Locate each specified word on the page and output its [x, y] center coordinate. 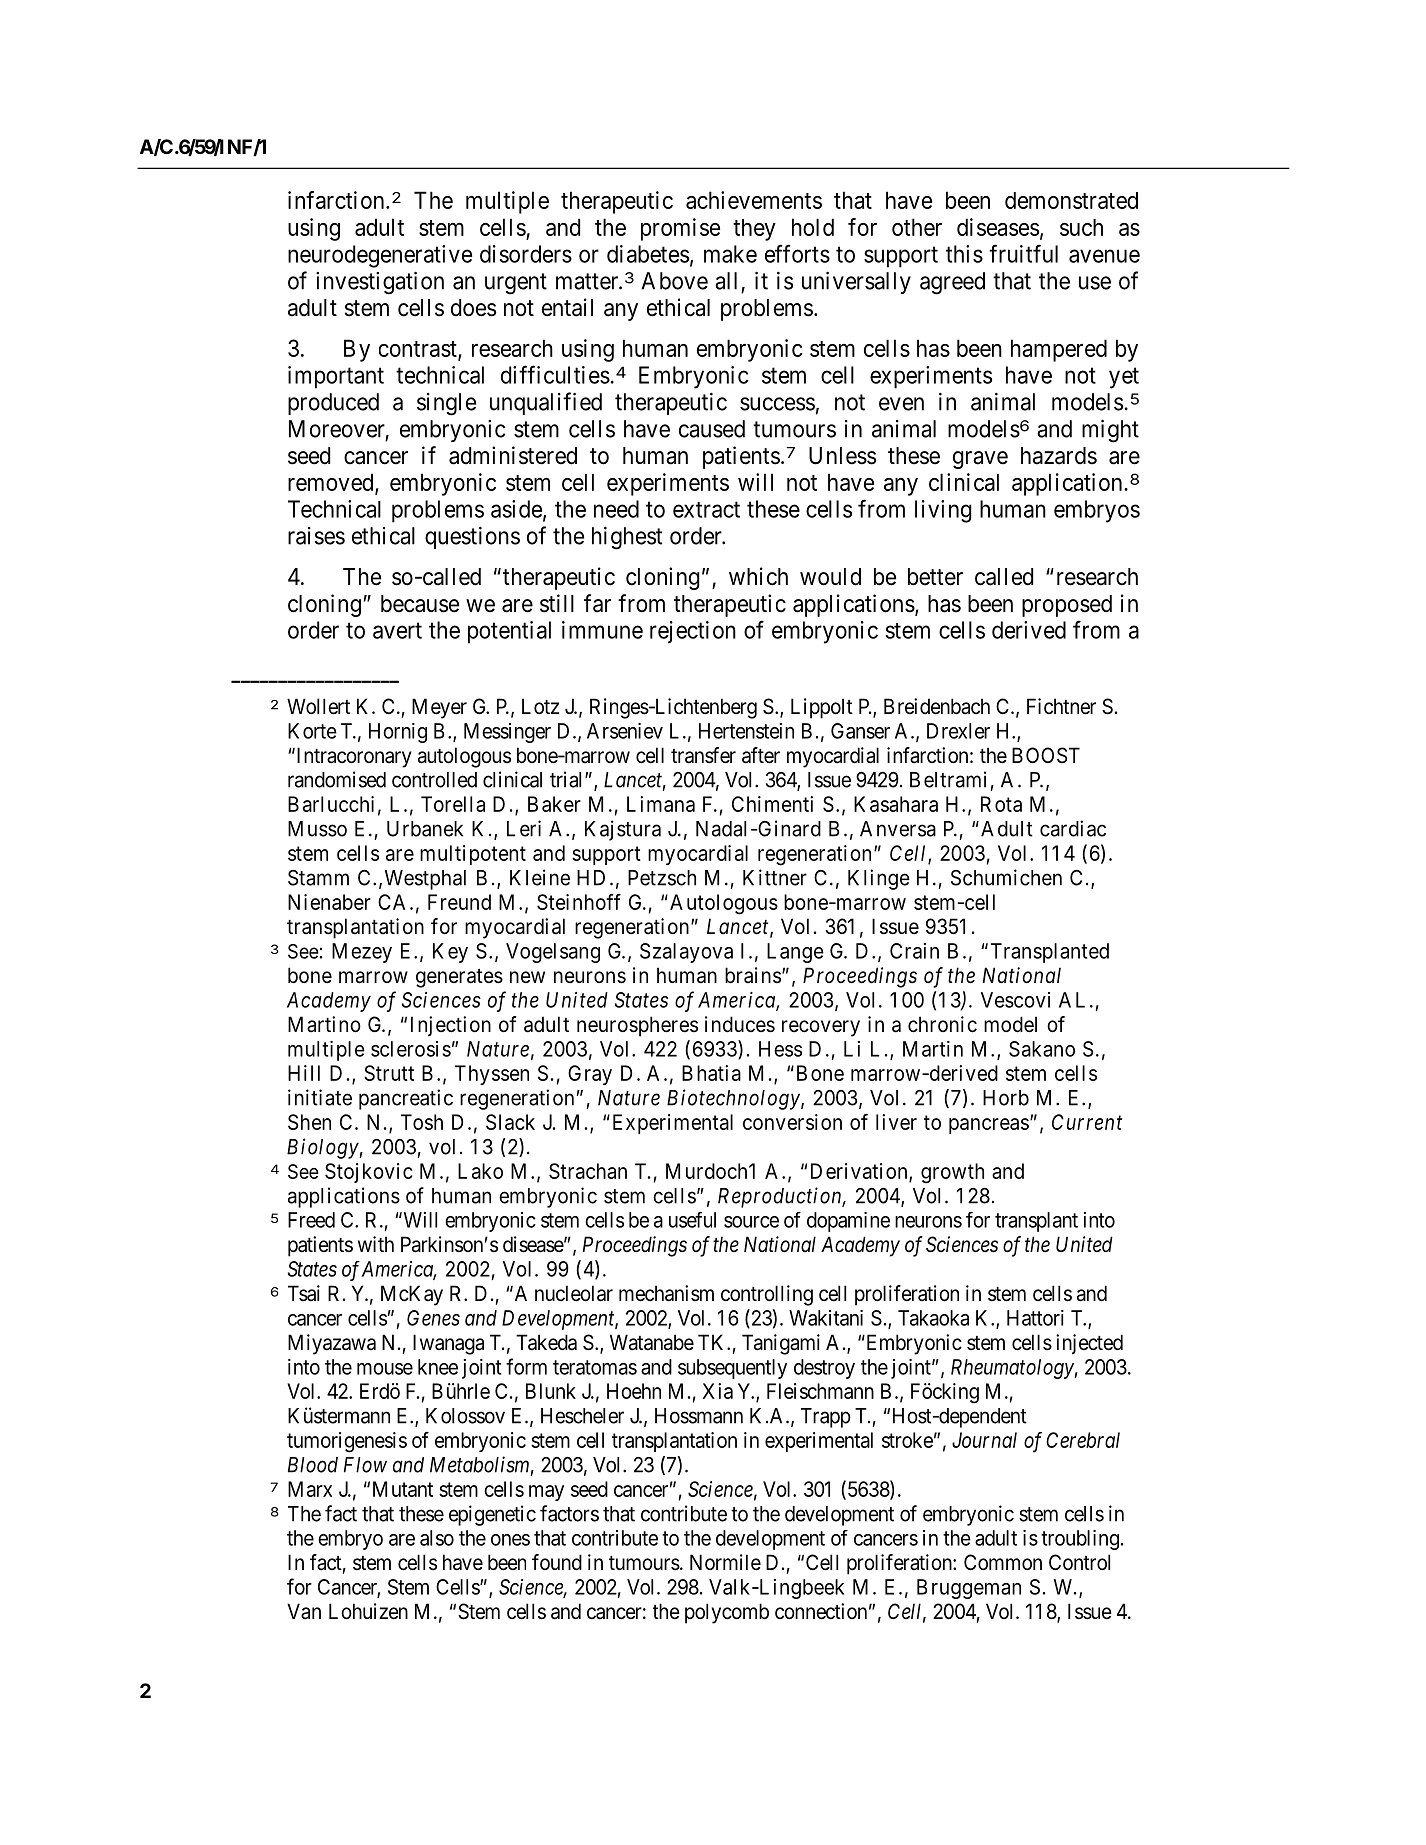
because [420, 604]
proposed [1067, 606]
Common [1003, 1562]
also [437, 1538]
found [557, 1562]
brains [753, 975]
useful [692, 1220]
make [730, 254]
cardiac [1073, 828]
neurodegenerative [380, 256]
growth [952, 1173]
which [758, 576]
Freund [459, 902]
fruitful [1023, 253]
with [376, 1244]
